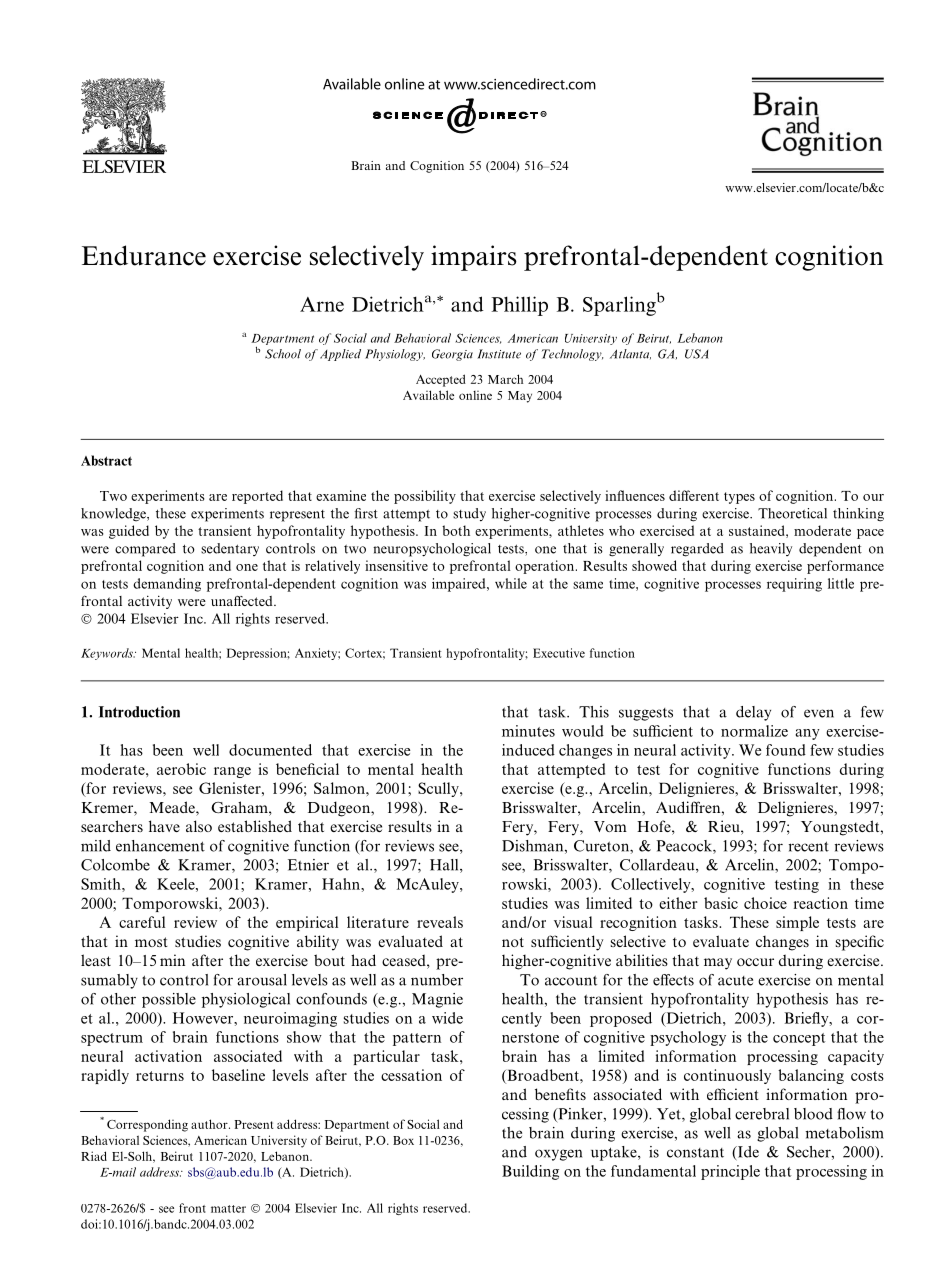  I want to click on matter, so click(228, 1209).
